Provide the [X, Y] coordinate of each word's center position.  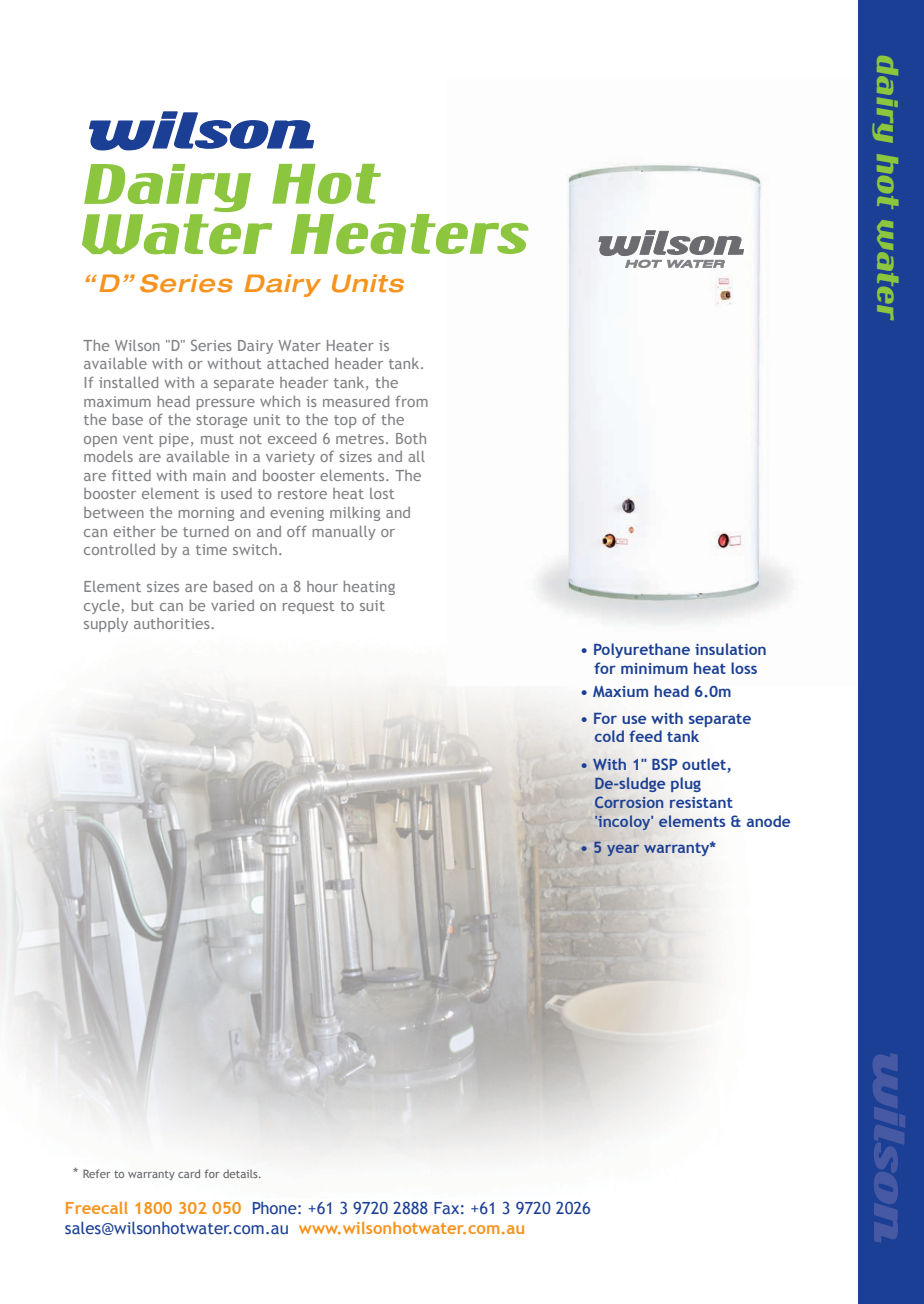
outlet [705, 765]
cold [609, 736]
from [411, 401]
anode [768, 821]
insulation [730, 649]
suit [372, 605]
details [241, 1173]
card [189, 1173]
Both [411, 438]
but [143, 605]
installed [128, 382]
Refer [97, 1173]
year [623, 850]
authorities [173, 623]
